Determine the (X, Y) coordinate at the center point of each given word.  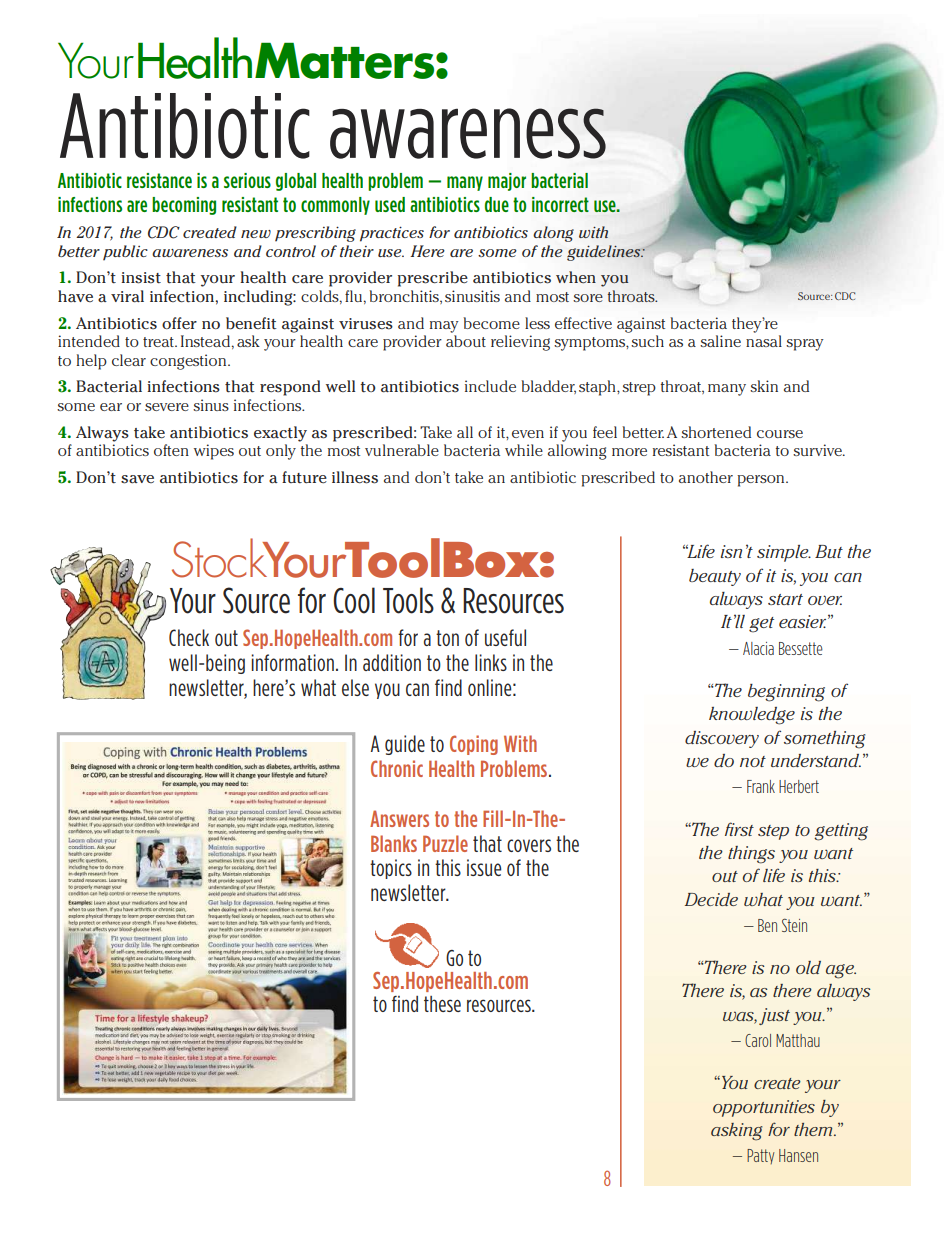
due (497, 204)
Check (189, 637)
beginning (786, 693)
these (442, 1004)
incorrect (560, 204)
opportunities (764, 1108)
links (491, 662)
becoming (184, 206)
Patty (760, 1156)
